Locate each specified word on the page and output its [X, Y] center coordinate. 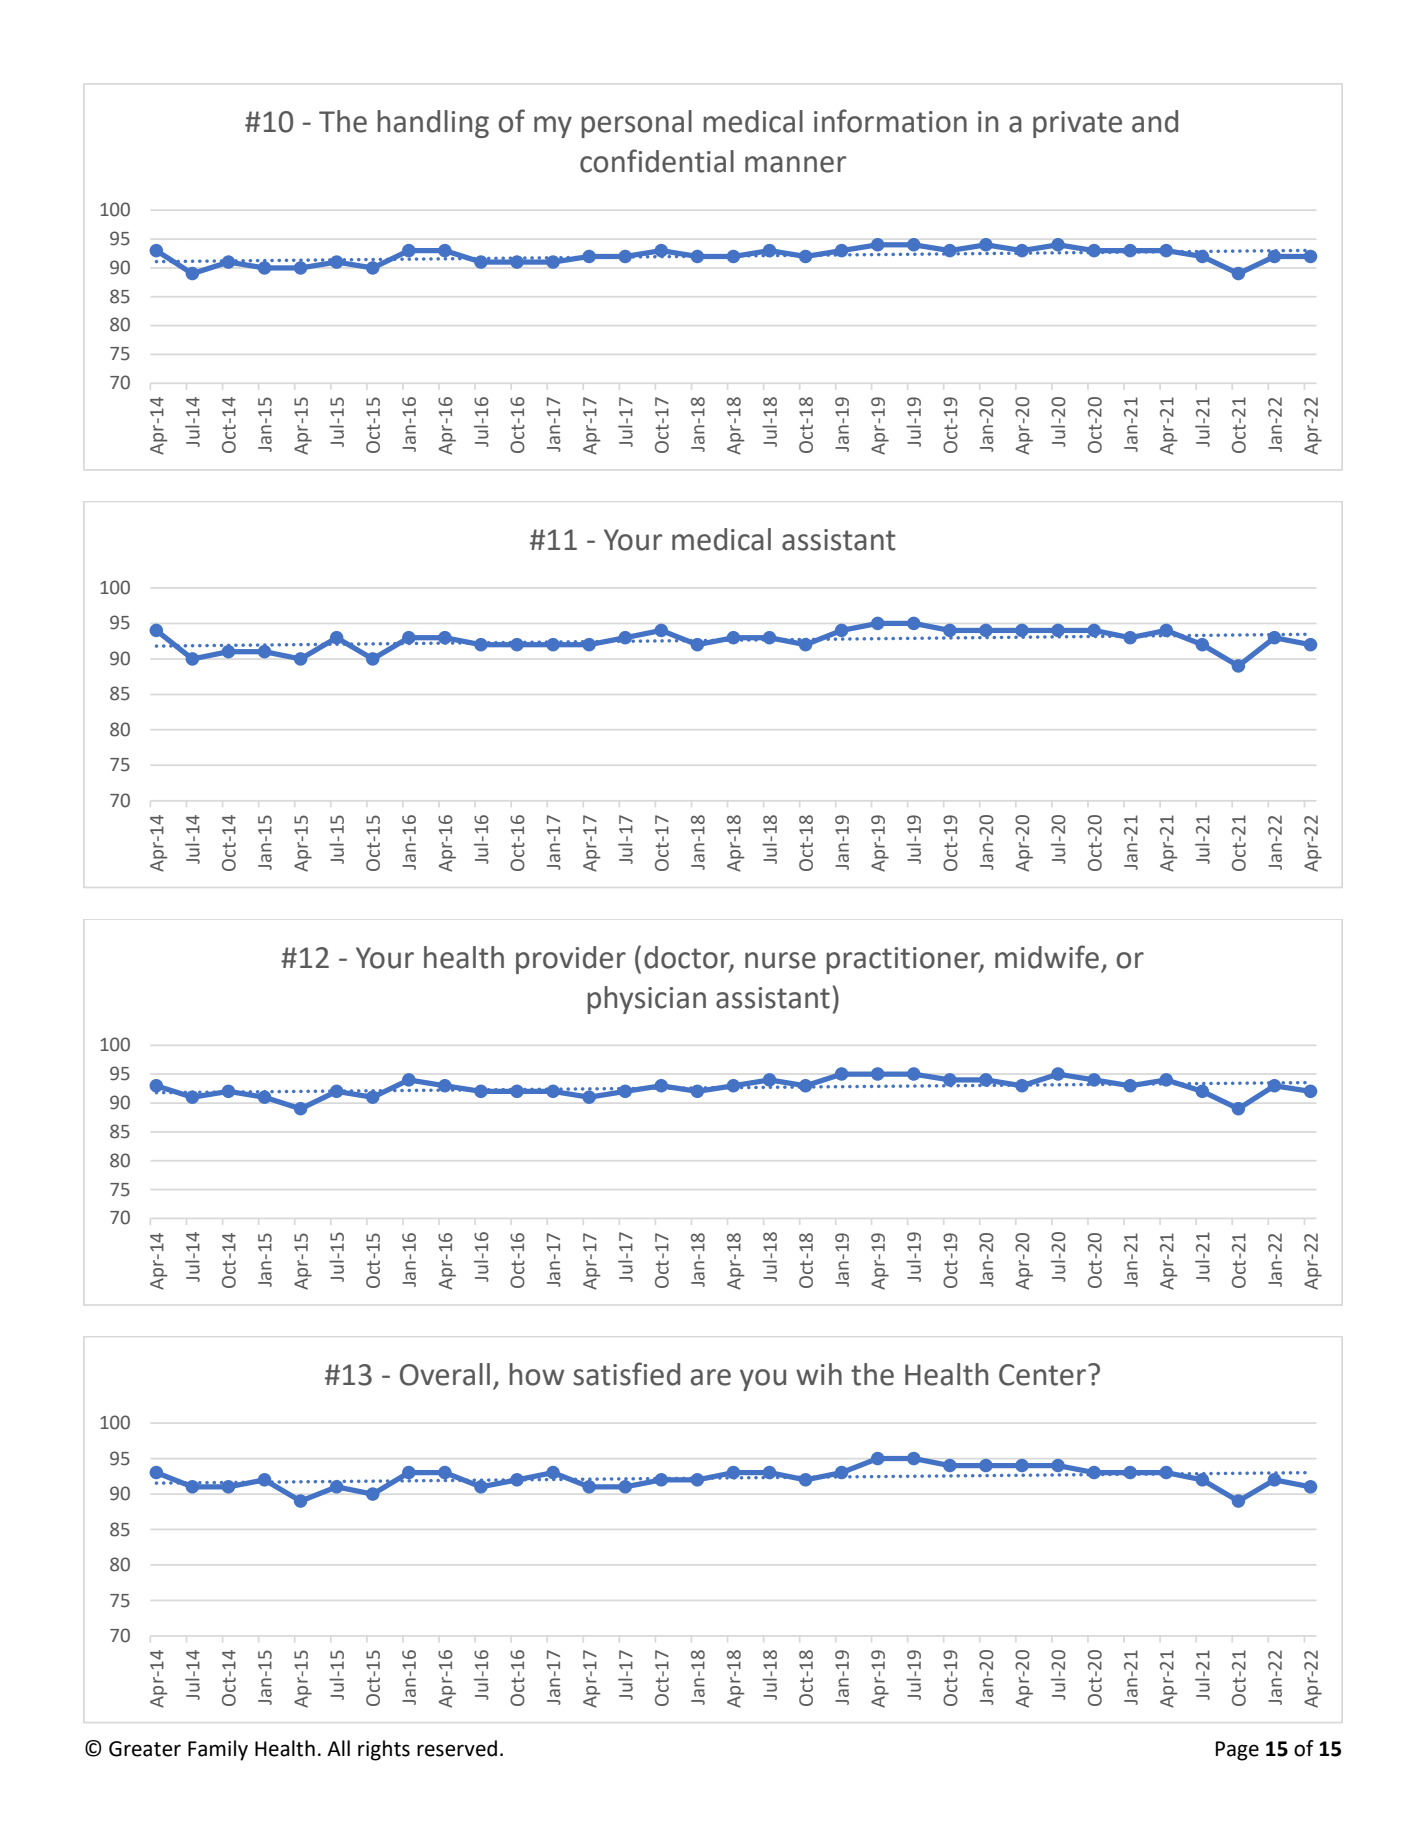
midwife [1047, 957]
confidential [657, 161]
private [1077, 124]
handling [433, 124]
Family [218, 1750]
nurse [780, 960]
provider [571, 960]
